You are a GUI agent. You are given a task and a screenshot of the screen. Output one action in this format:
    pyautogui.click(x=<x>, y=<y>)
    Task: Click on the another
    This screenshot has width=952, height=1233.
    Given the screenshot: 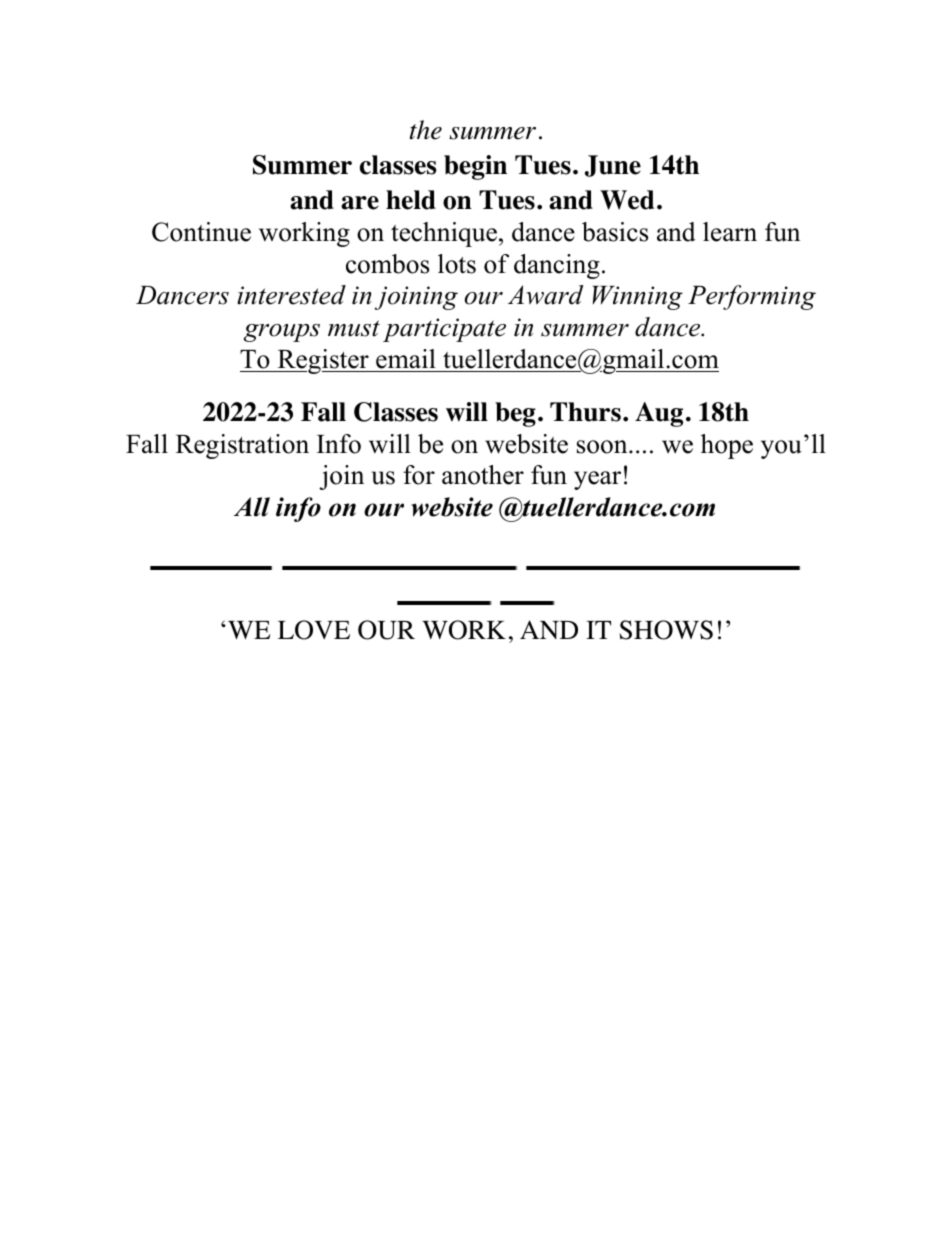 What is the action you would take?
    pyautogui.click(x=483, y=475)
